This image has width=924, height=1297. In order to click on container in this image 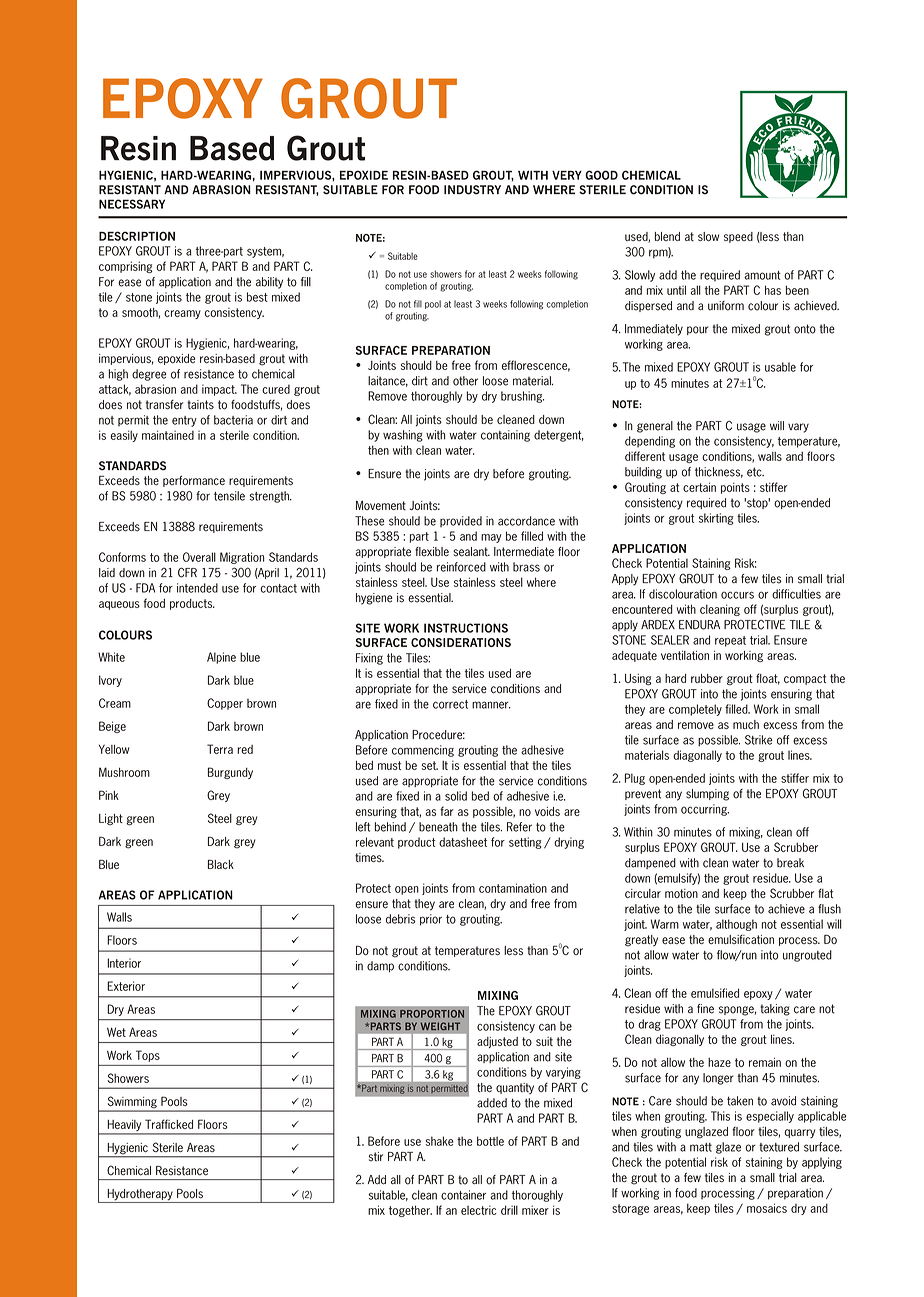, I will do `click(463, 1195)`.
